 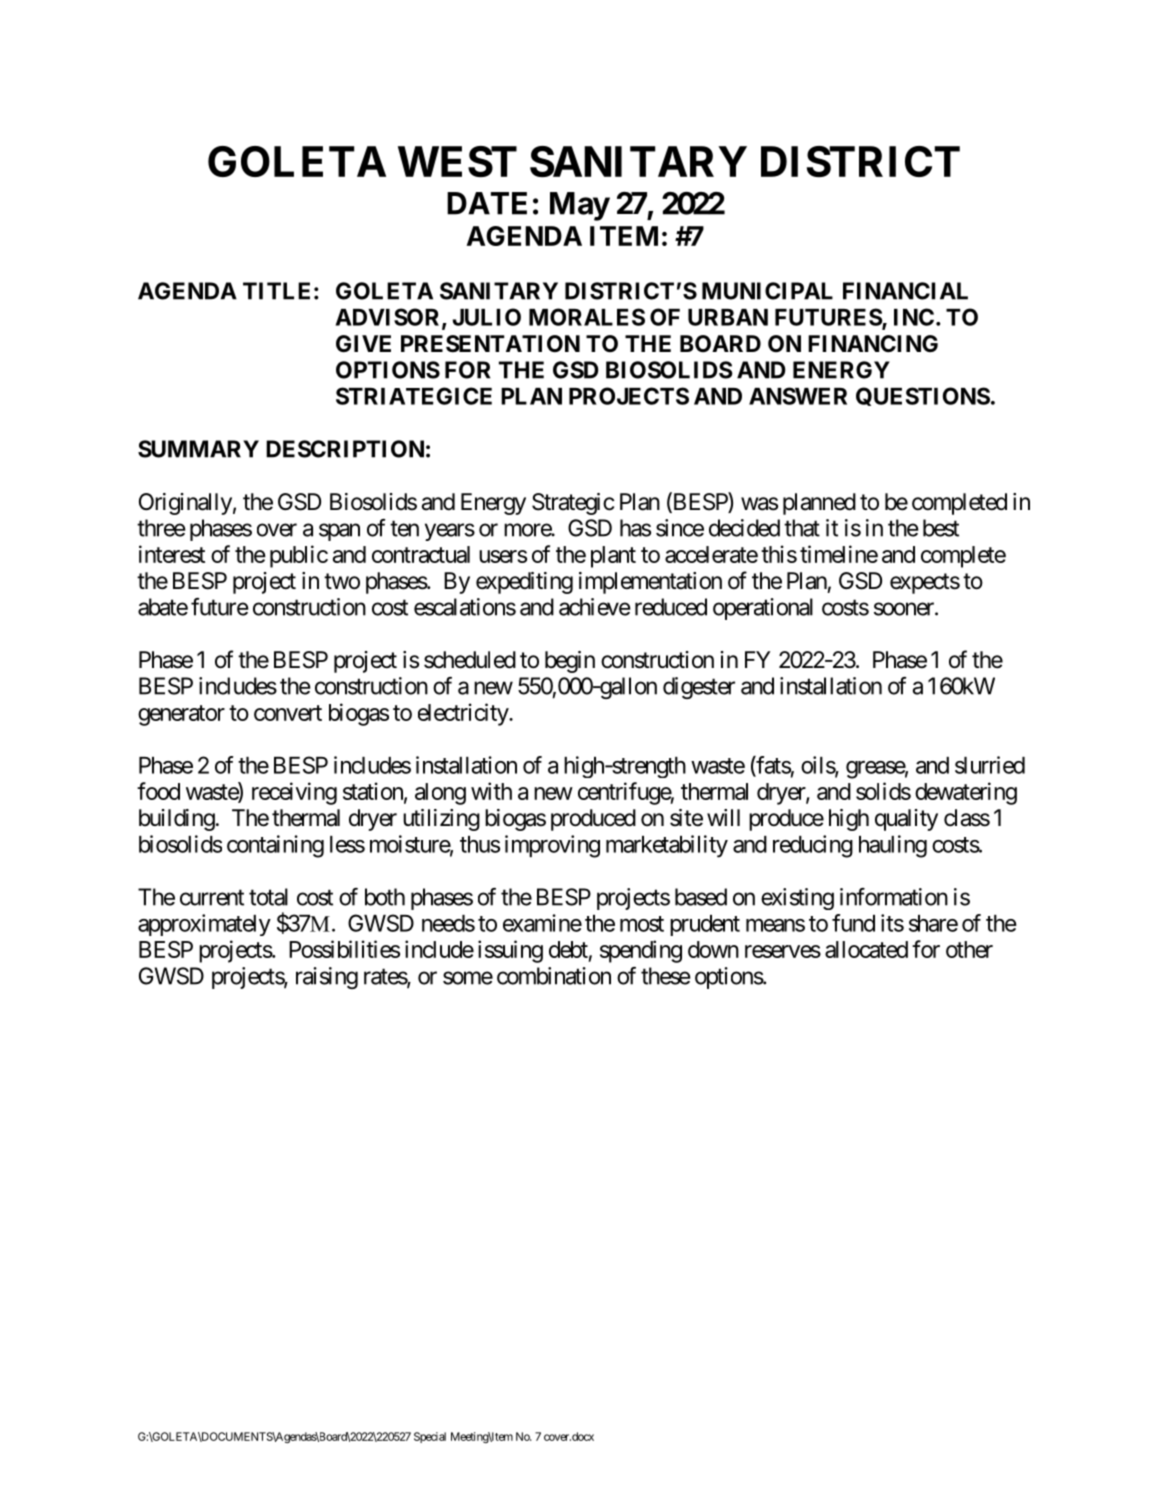 I want to click on FINANCIAL, so click(x=905, y=291).
